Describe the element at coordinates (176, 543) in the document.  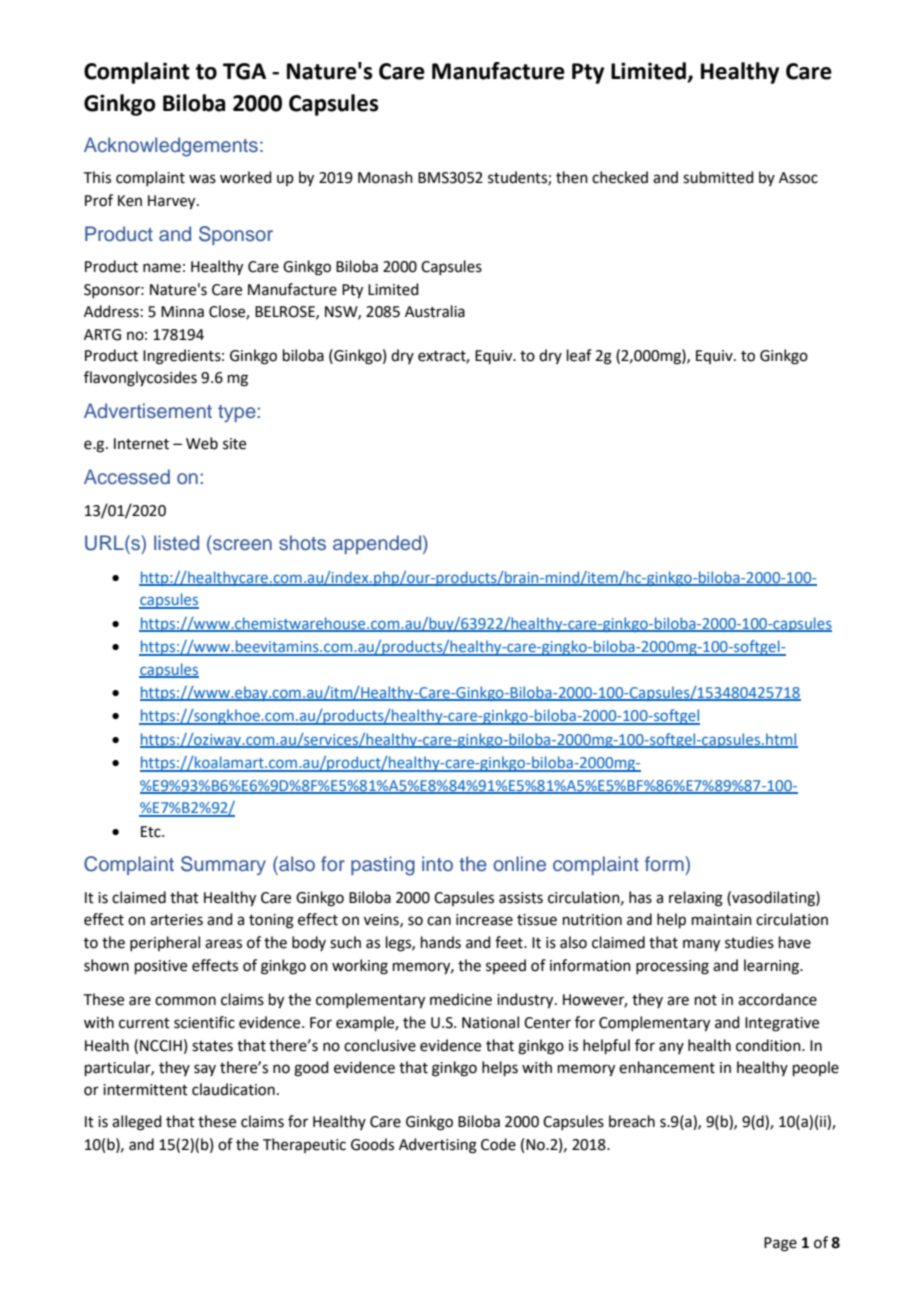
I see `listed` at that location.
